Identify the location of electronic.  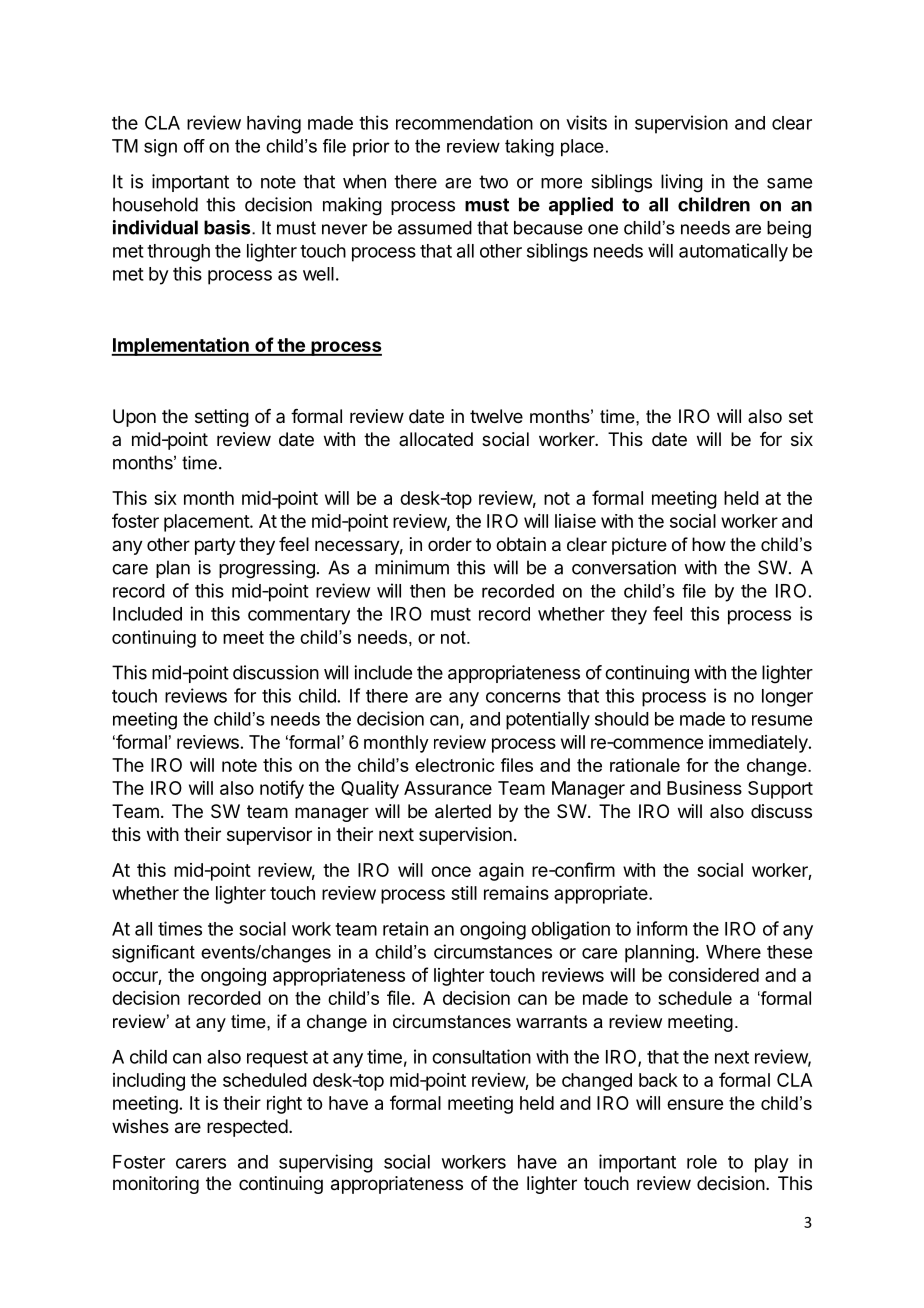
(454, 765).
